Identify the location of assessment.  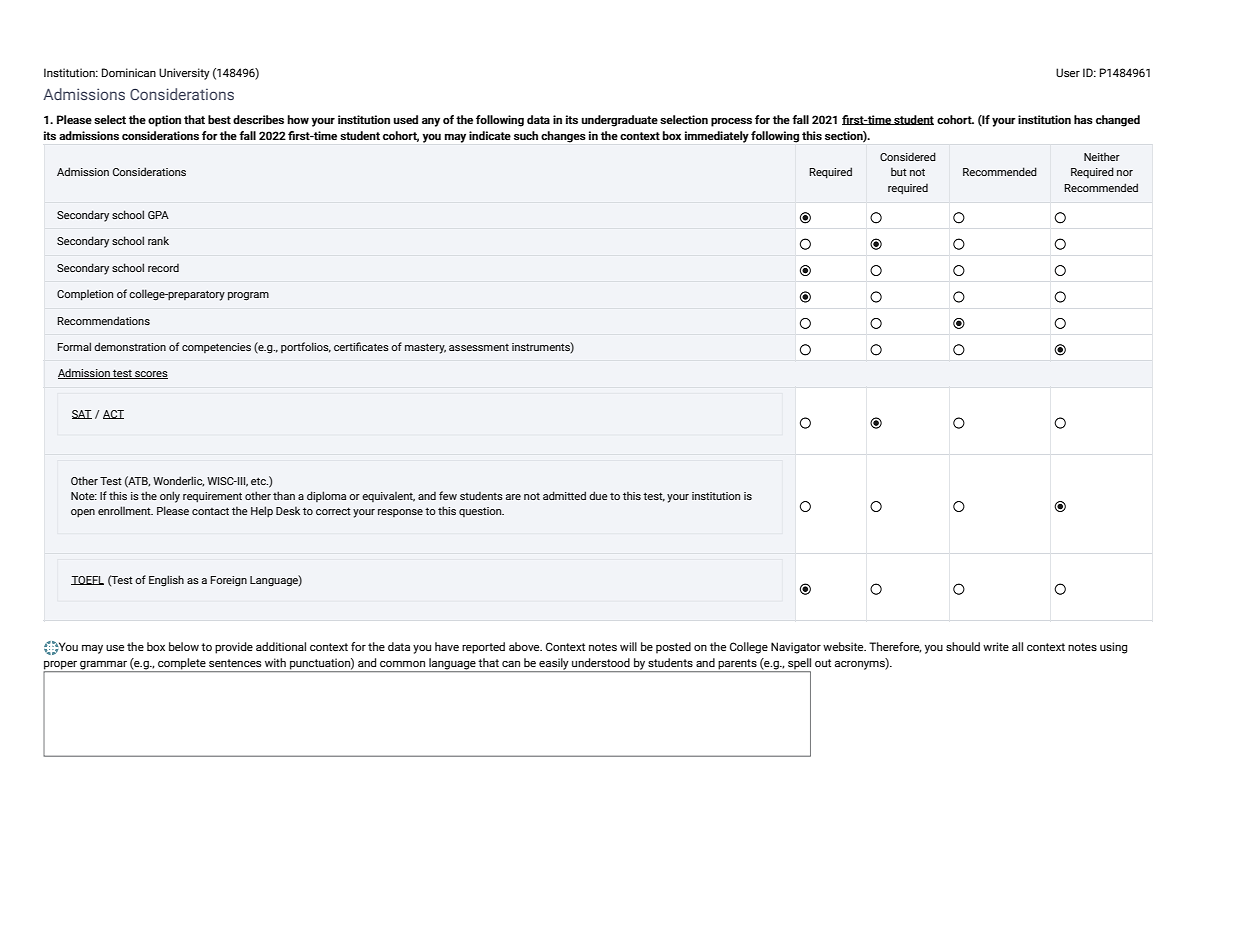
(479, 347).
